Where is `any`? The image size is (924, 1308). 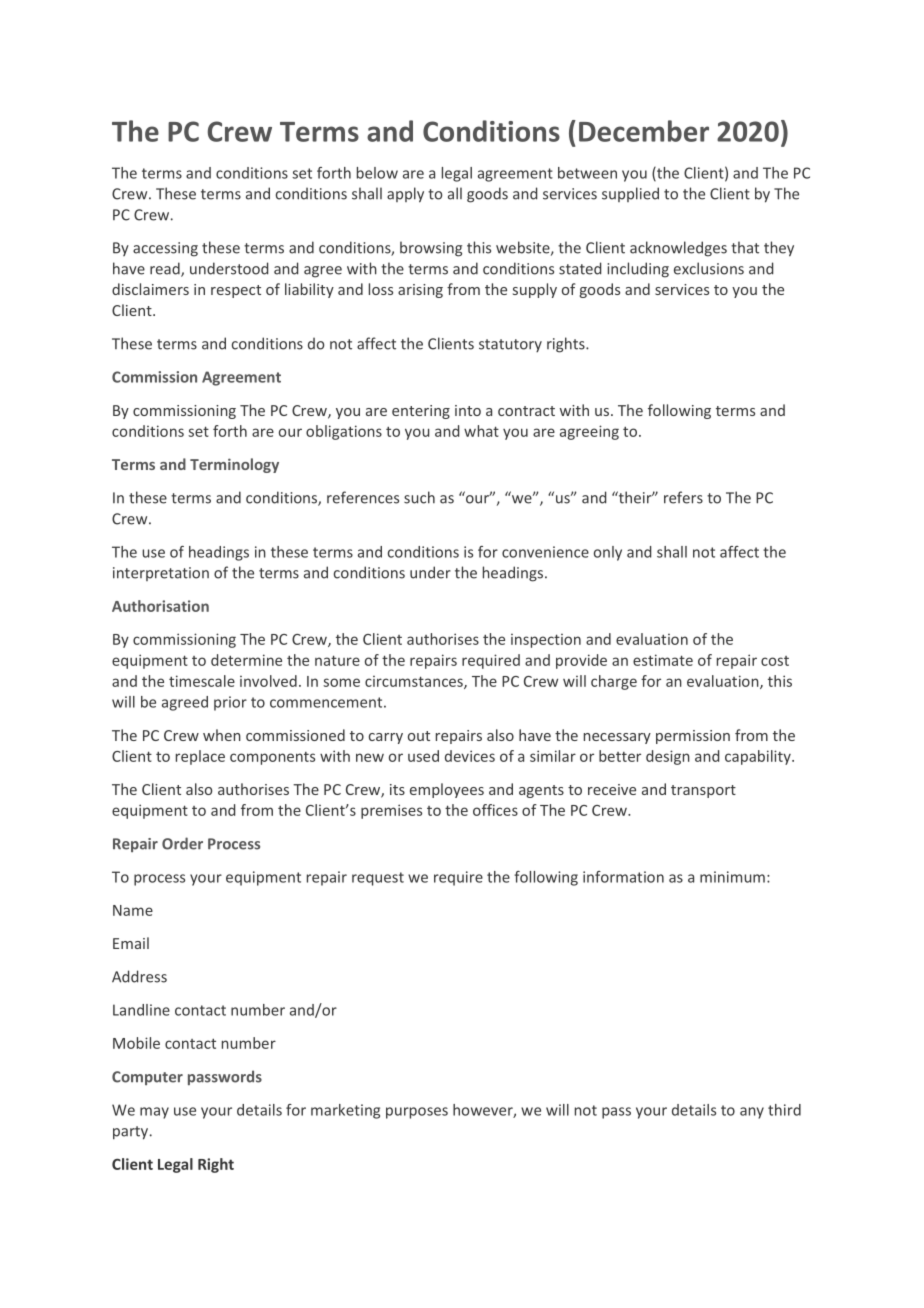 any is located at coordinates (752, 1113).
